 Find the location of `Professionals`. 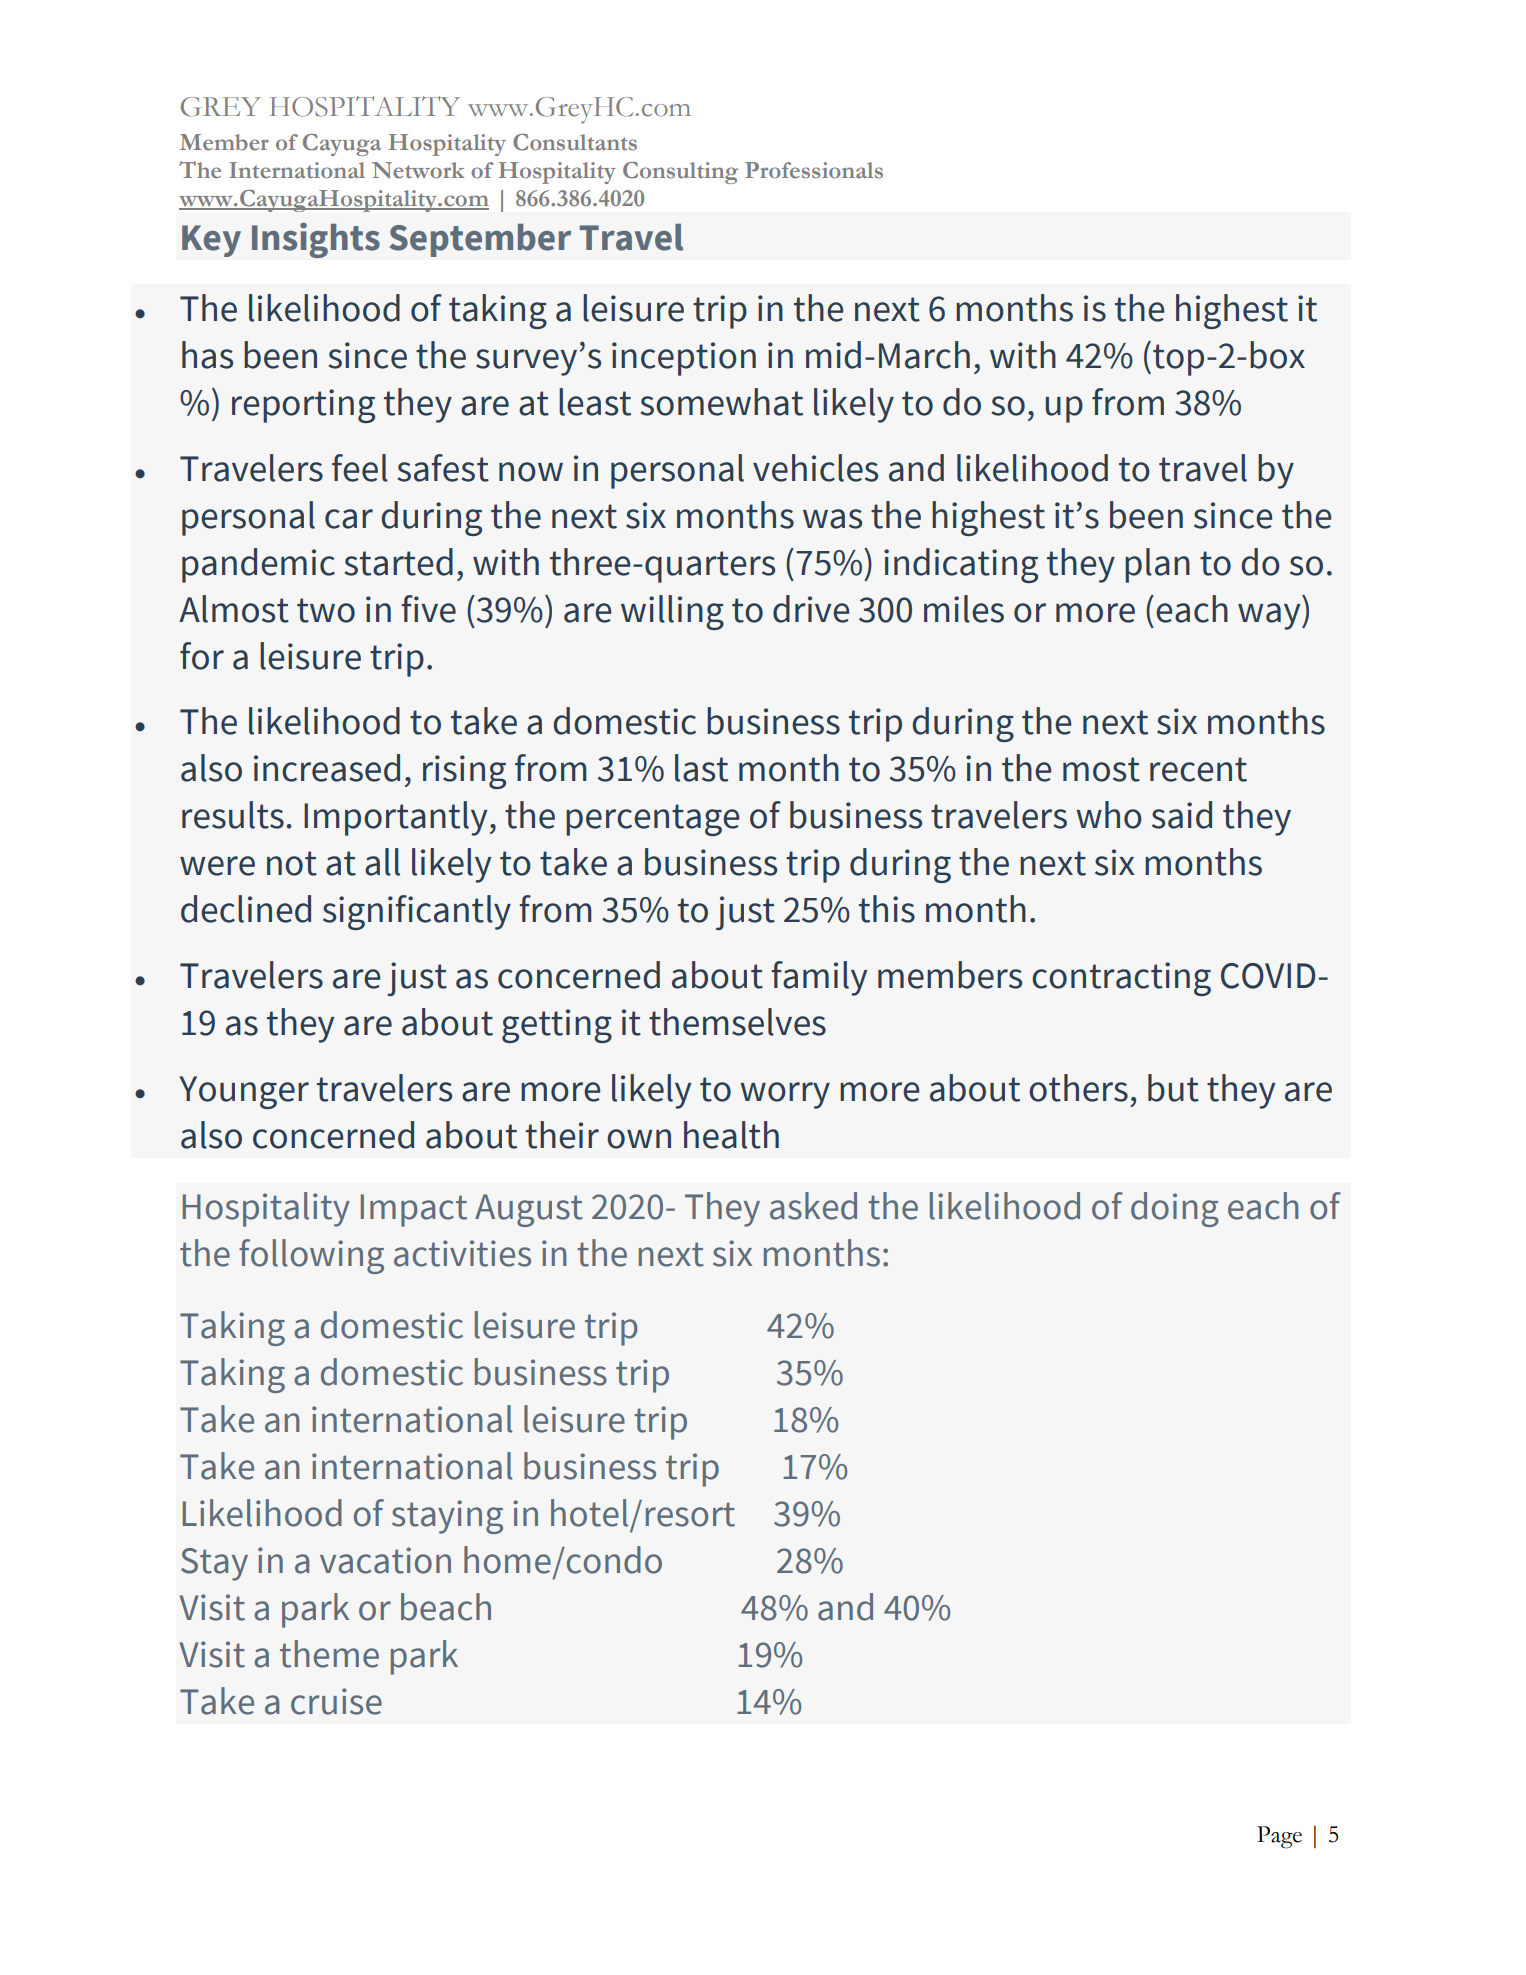

Professionals is located at coordinates (814, 170).
